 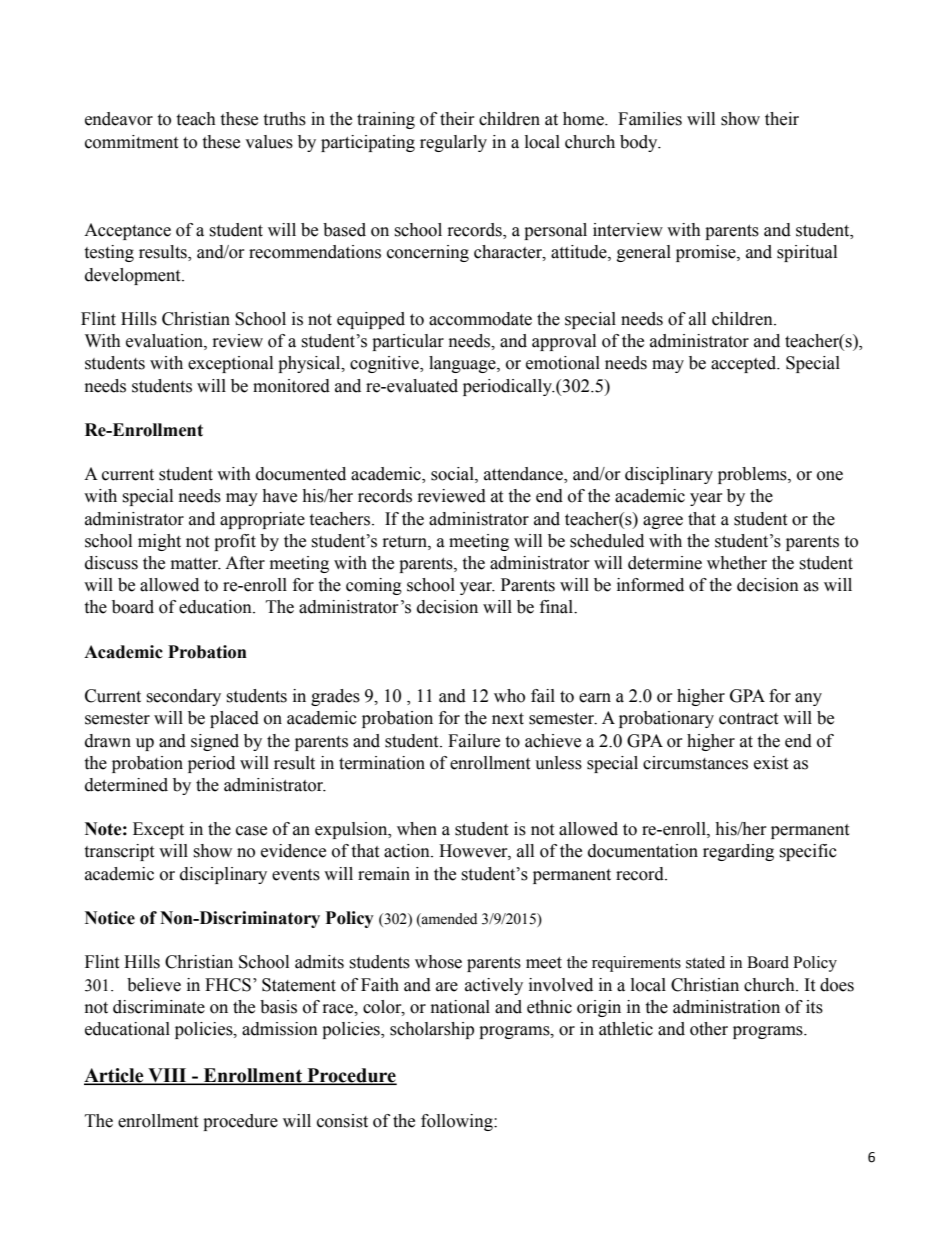 I want to click on VIII, so click(x=167, y=1076).
